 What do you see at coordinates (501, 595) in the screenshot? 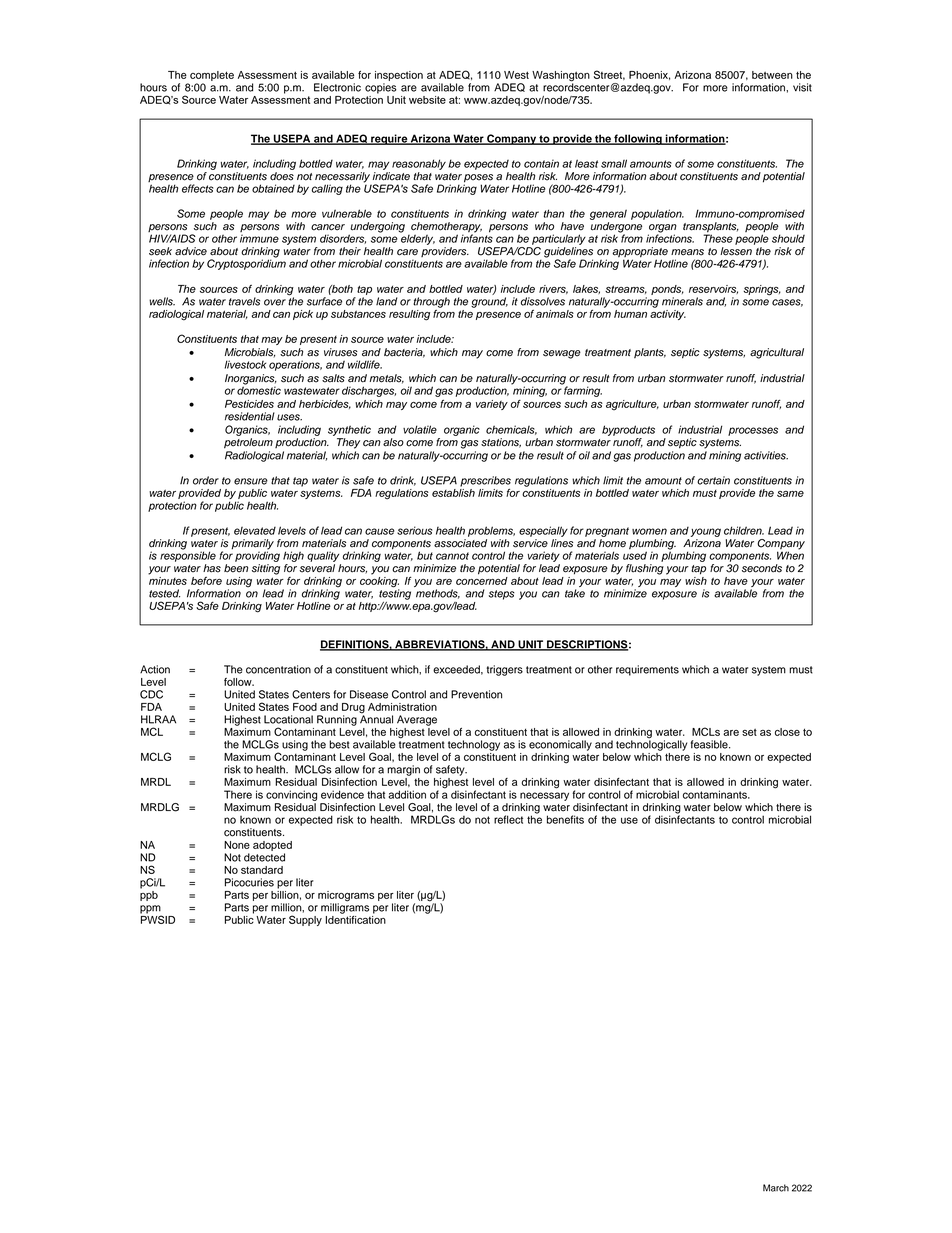
I see `steps` at bounding box center [501, 595].
